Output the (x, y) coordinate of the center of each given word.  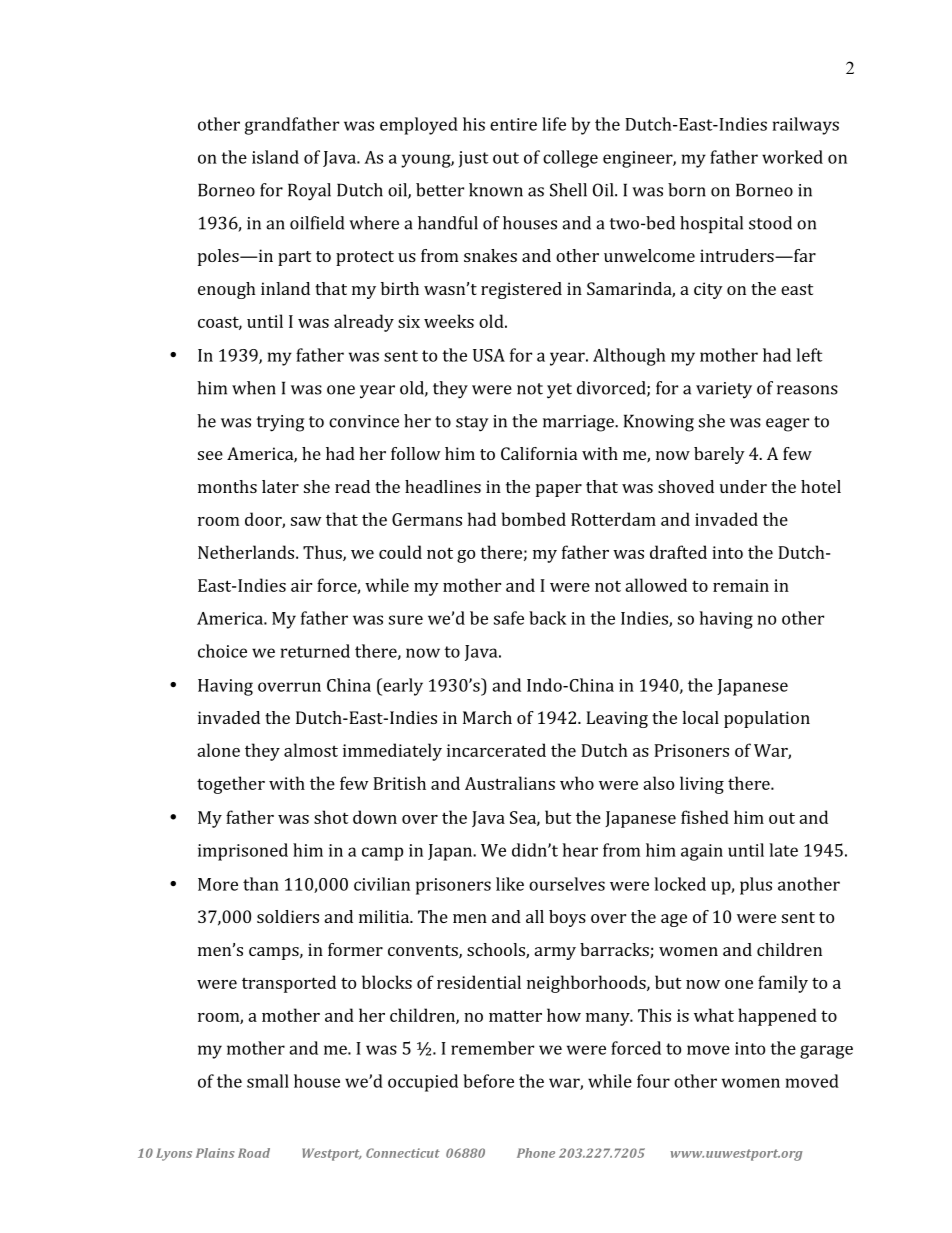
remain (741, 585)
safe (509, 618)
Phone (536, 1153)
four (653, 1081)
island (275, 157)
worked (792, 157)
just (474, 159)
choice (222, 651)
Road (254, 1153)
